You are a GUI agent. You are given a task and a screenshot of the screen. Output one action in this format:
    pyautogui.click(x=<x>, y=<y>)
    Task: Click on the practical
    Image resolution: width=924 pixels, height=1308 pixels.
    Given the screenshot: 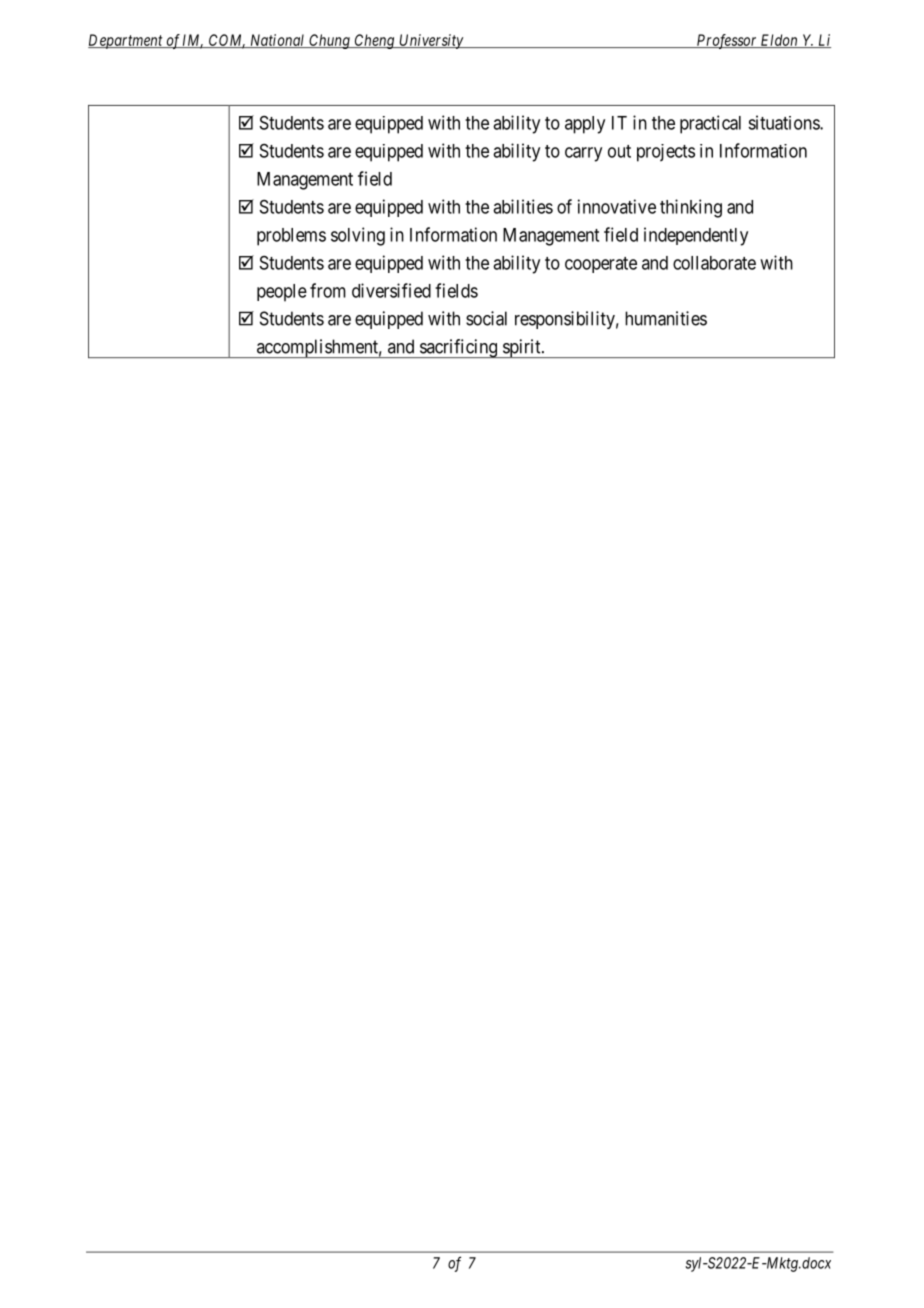 What is the action you would take?
    pyautogui.click(x=710, y=124)
